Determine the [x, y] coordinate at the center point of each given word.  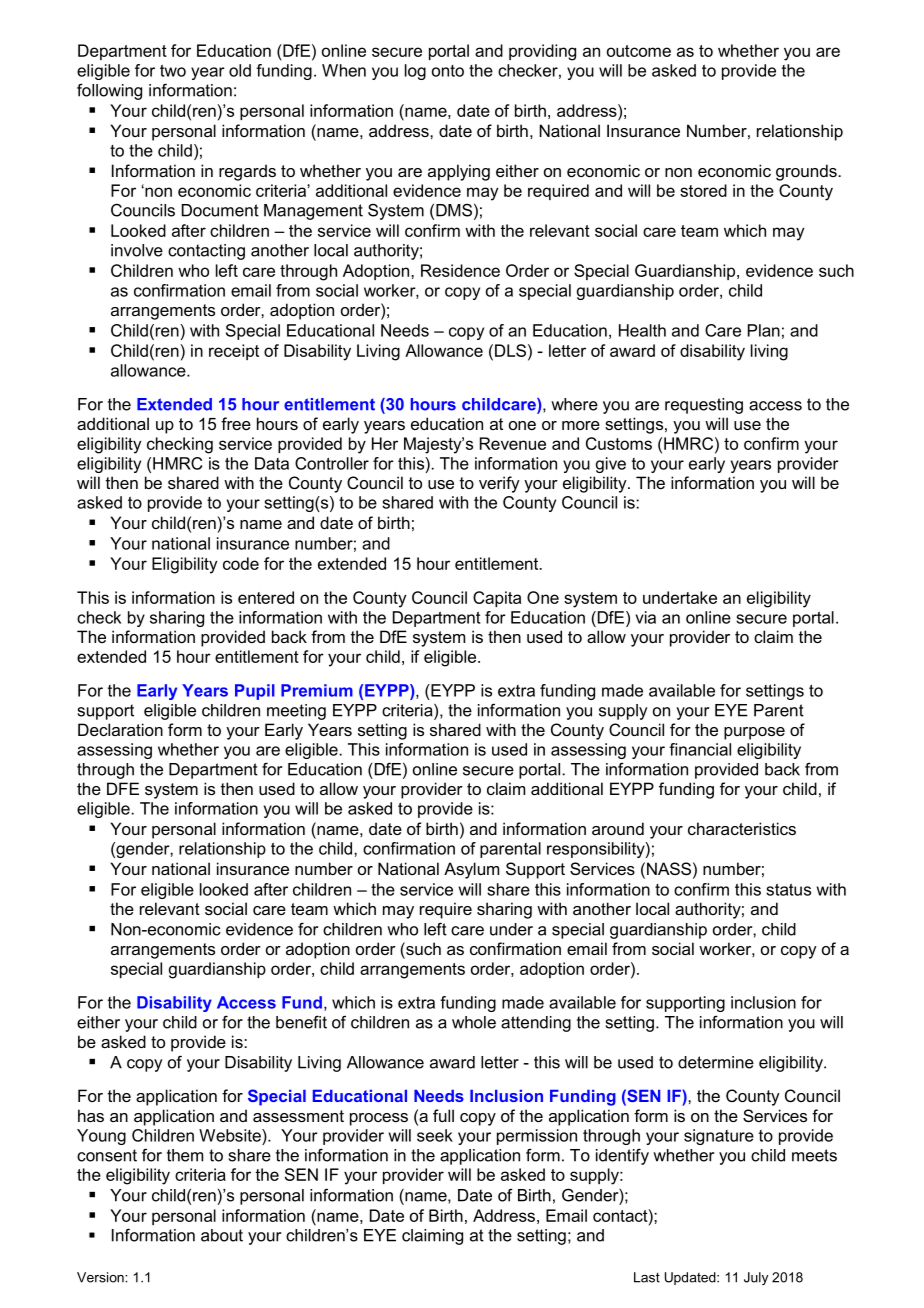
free [236, 423]
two [173, 70]
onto [448, 71]
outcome [639, 51]
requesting [704, 406]
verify [499, 484]
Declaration [120, 729]
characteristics [742, 828]
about [222, 1235]
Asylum [471, 870]
